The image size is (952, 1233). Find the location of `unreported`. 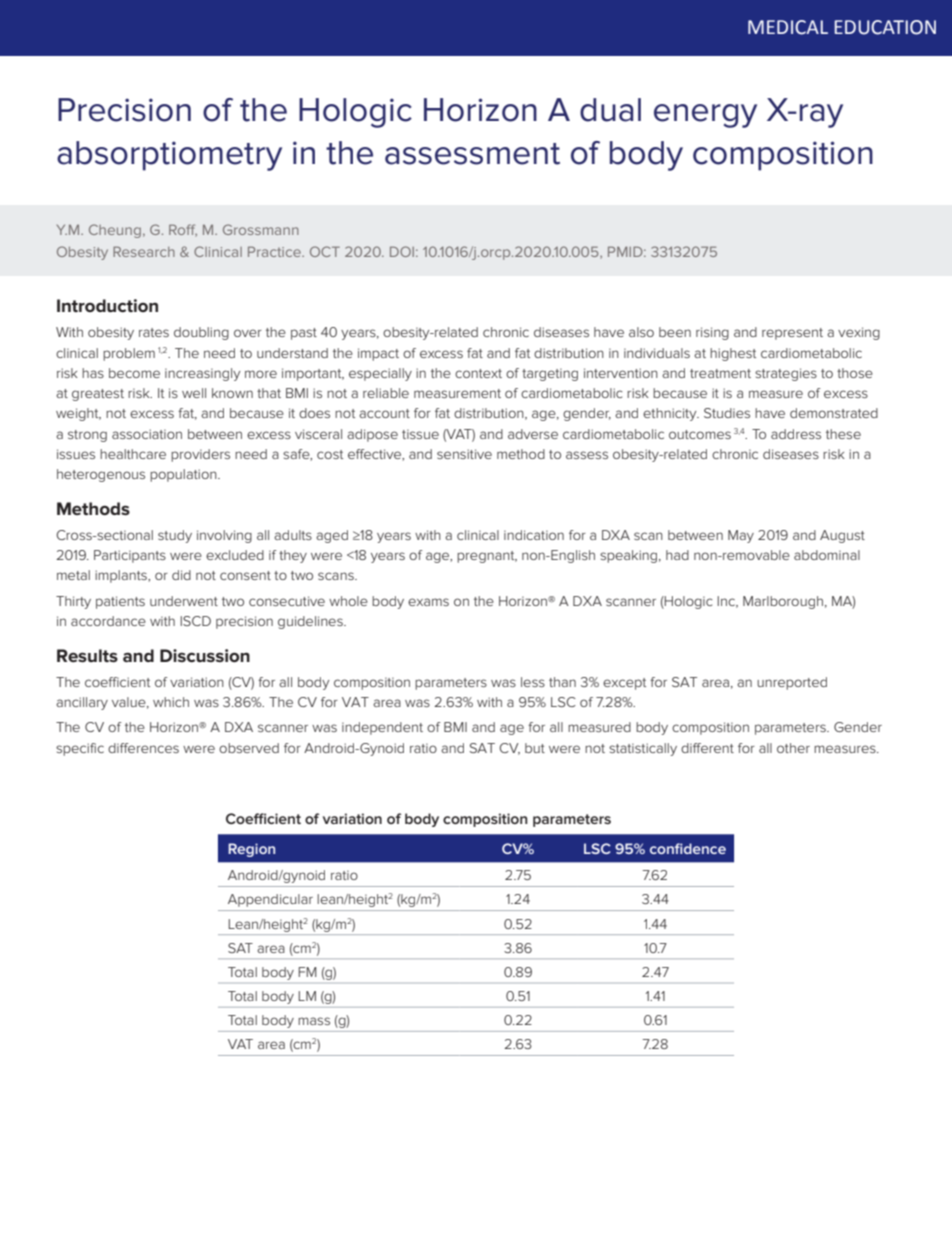

unreported is located at coordinates (792, 683).
